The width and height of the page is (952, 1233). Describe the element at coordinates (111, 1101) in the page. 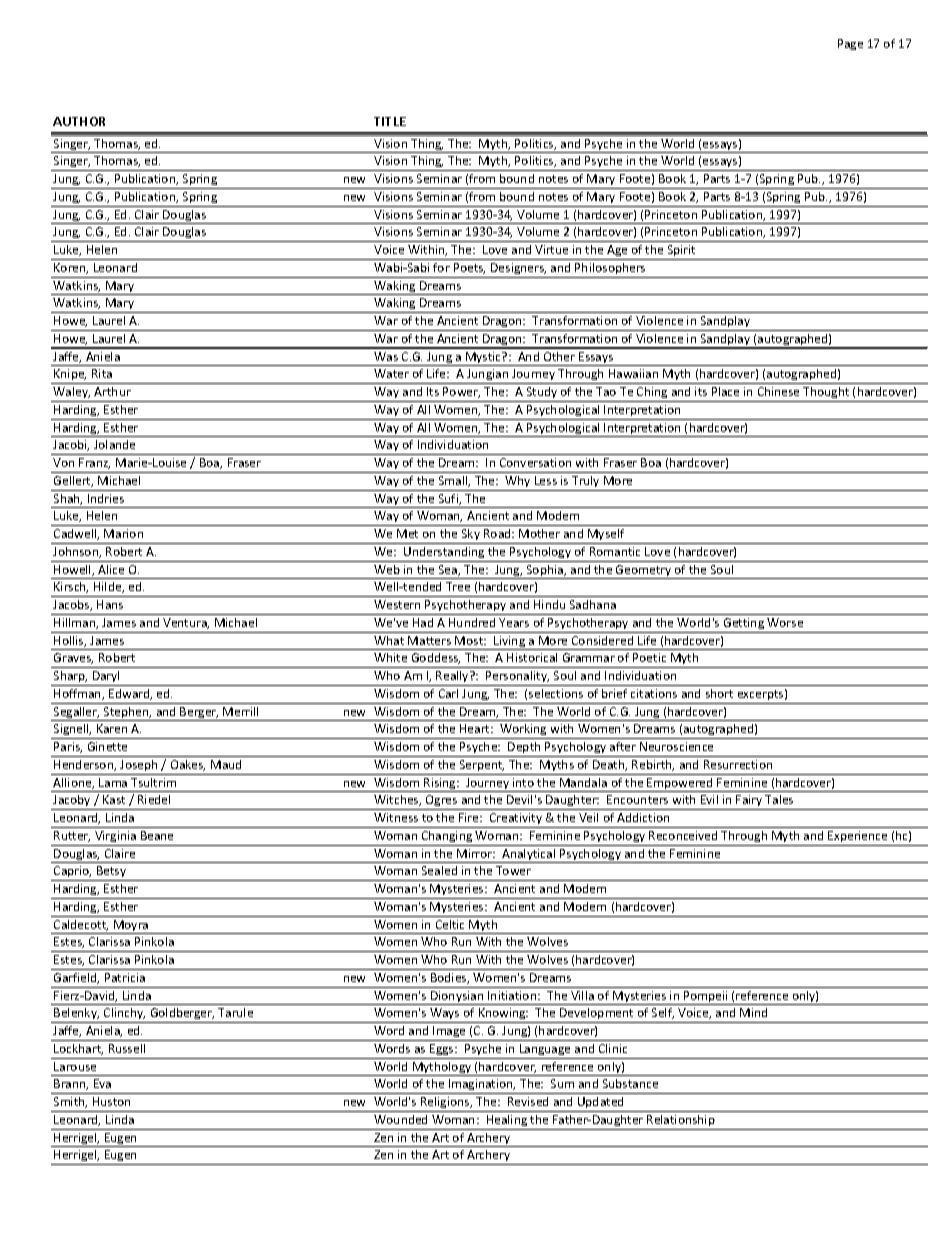

I see `Huston` at that location.
